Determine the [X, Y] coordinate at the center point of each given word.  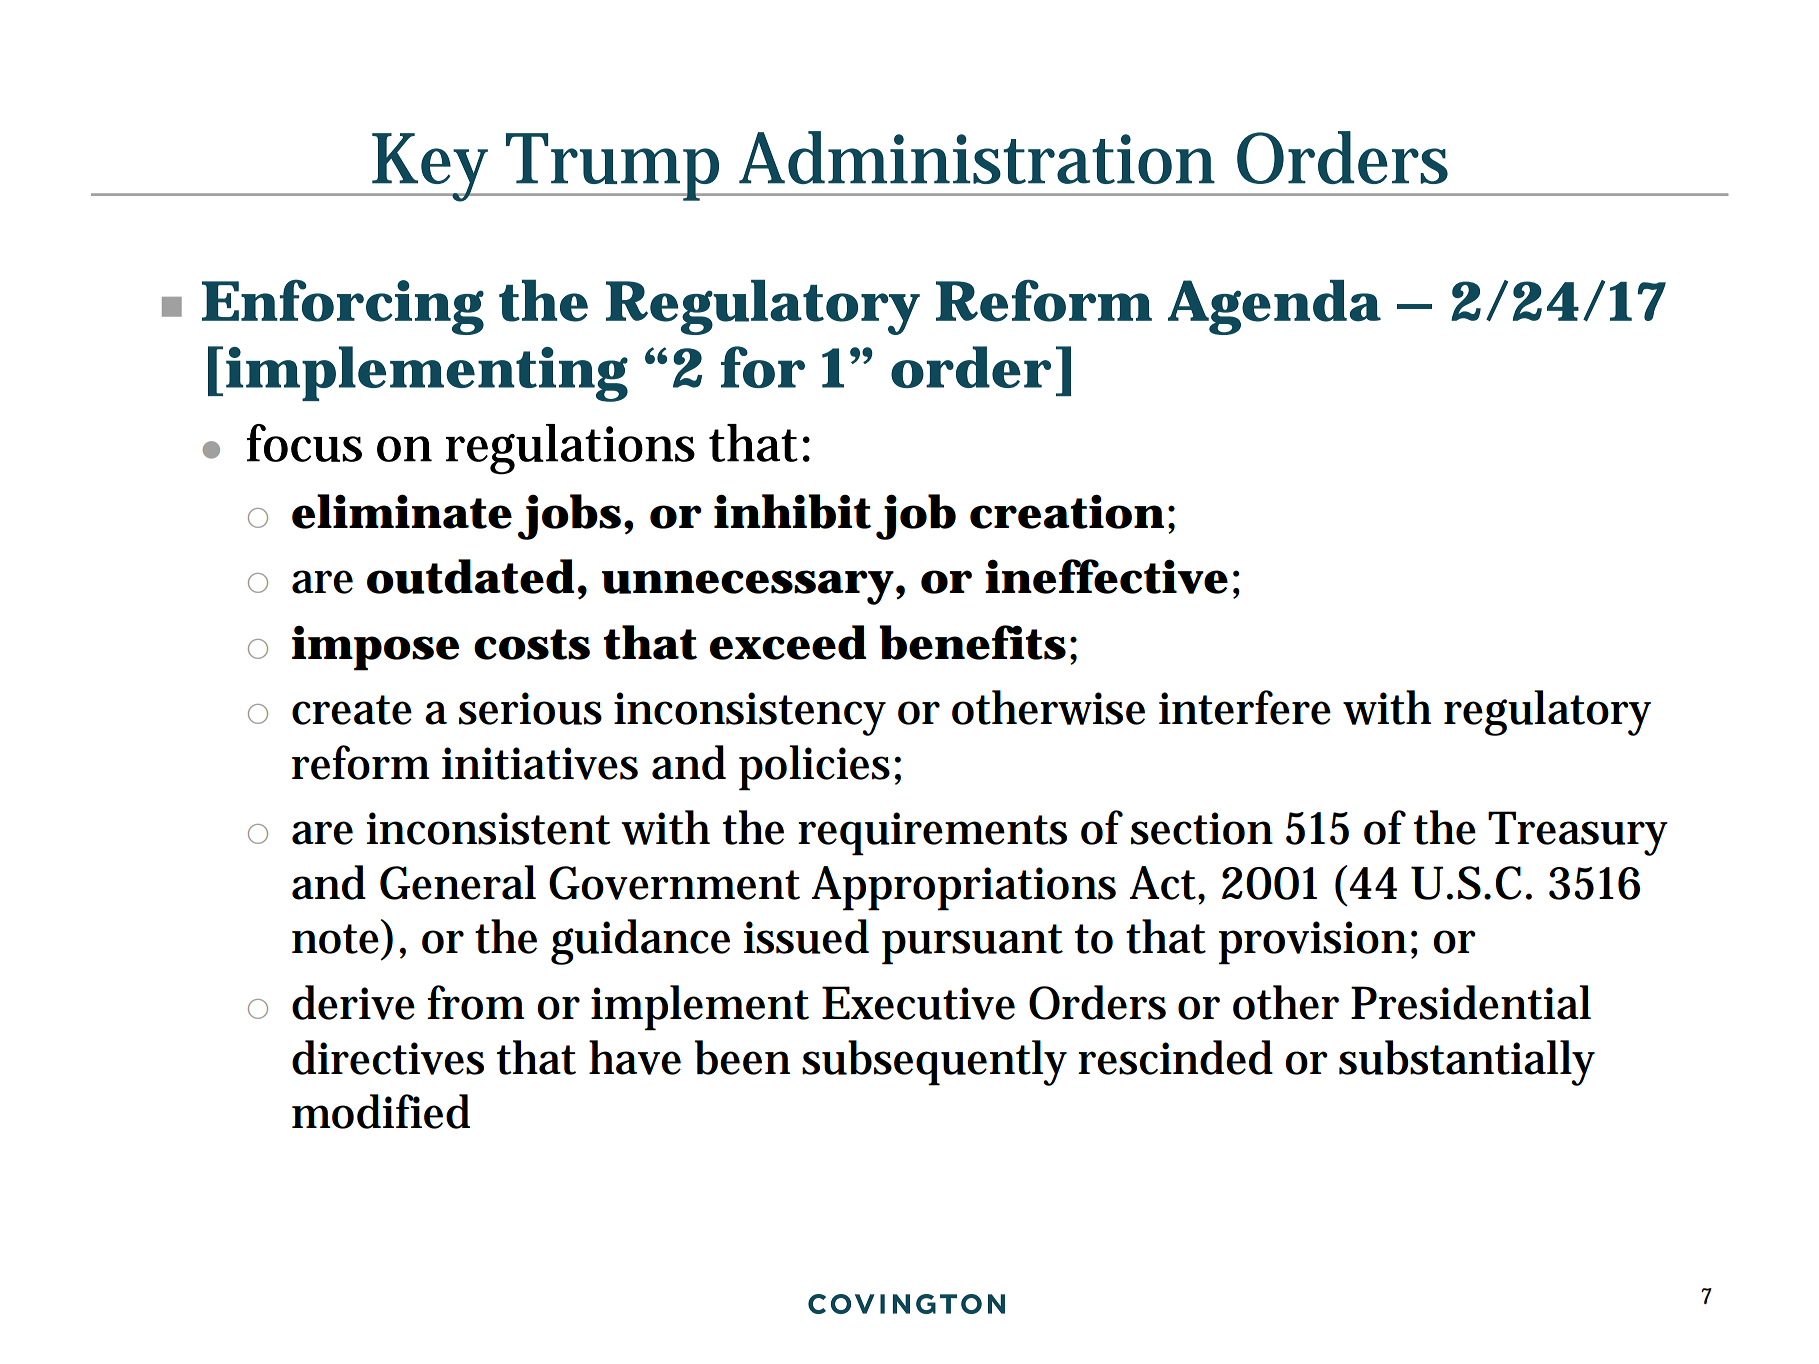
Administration [977, 157]
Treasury [1578, 833]
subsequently [934, 1063]
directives [388, 1057]
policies [814, 768]
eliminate [402, 511]
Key [432, 167]
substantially [1467, 1063]
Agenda [1274, 307]
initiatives [540, 763]
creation [1066, 511]
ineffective [1106, 576]
